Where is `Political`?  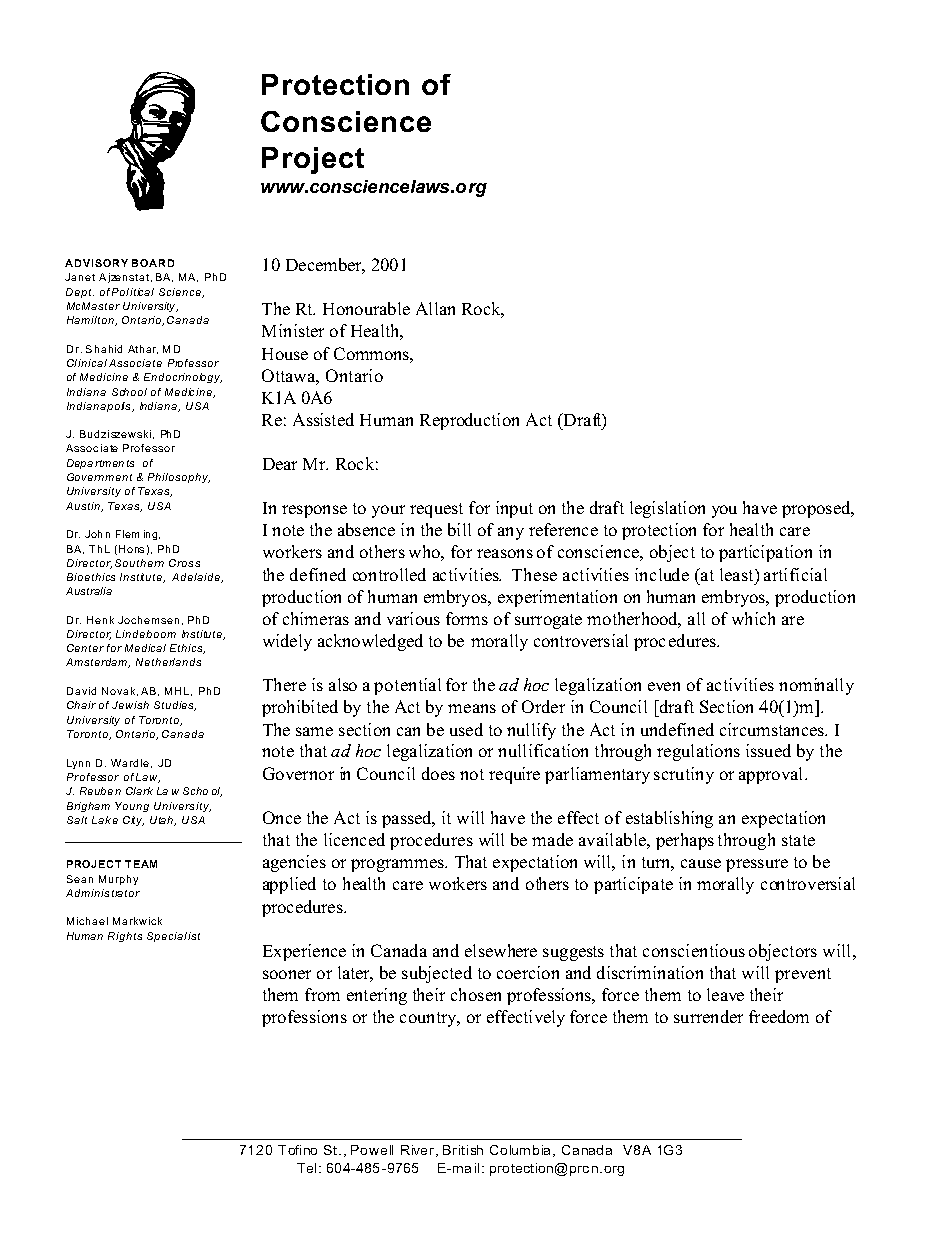
Political is located at coordinates (133, 292).
